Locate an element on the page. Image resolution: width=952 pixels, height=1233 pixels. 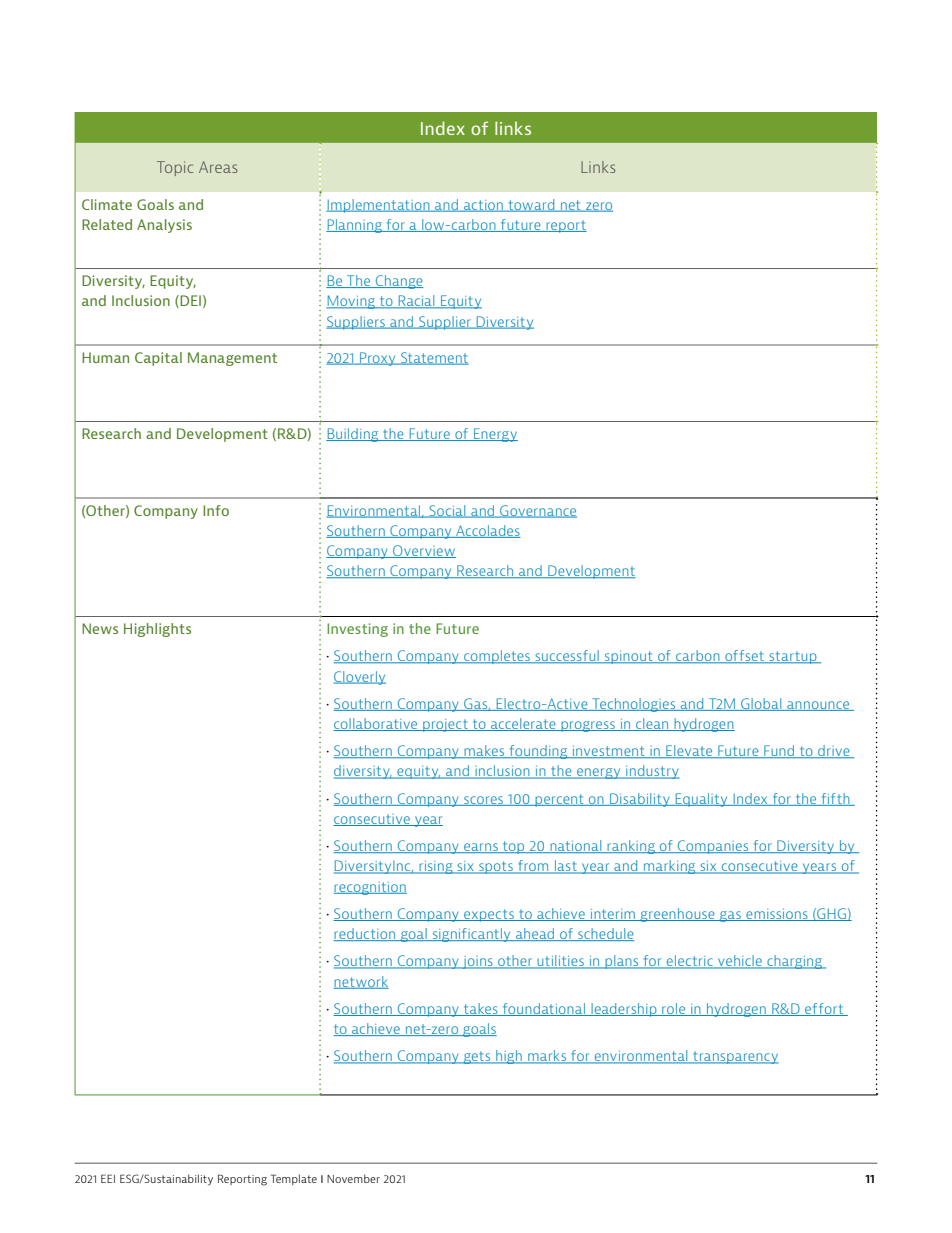
completes is located at coordinates (497, 657).
